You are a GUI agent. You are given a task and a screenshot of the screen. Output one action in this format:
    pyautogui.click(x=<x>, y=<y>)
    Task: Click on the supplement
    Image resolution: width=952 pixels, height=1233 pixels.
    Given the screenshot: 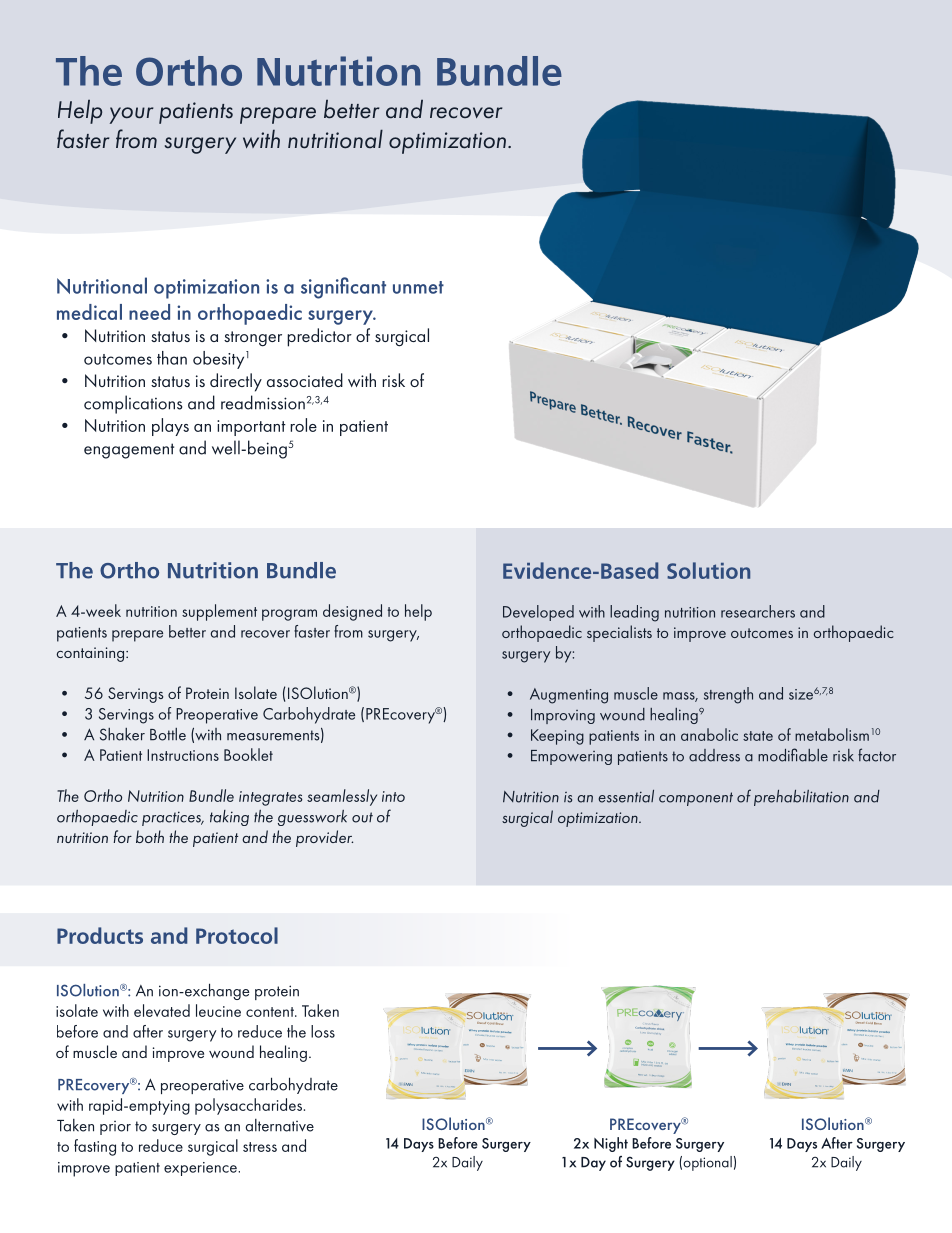 What is the action you would take?
    pyautogui.click(x=219, y=612)
